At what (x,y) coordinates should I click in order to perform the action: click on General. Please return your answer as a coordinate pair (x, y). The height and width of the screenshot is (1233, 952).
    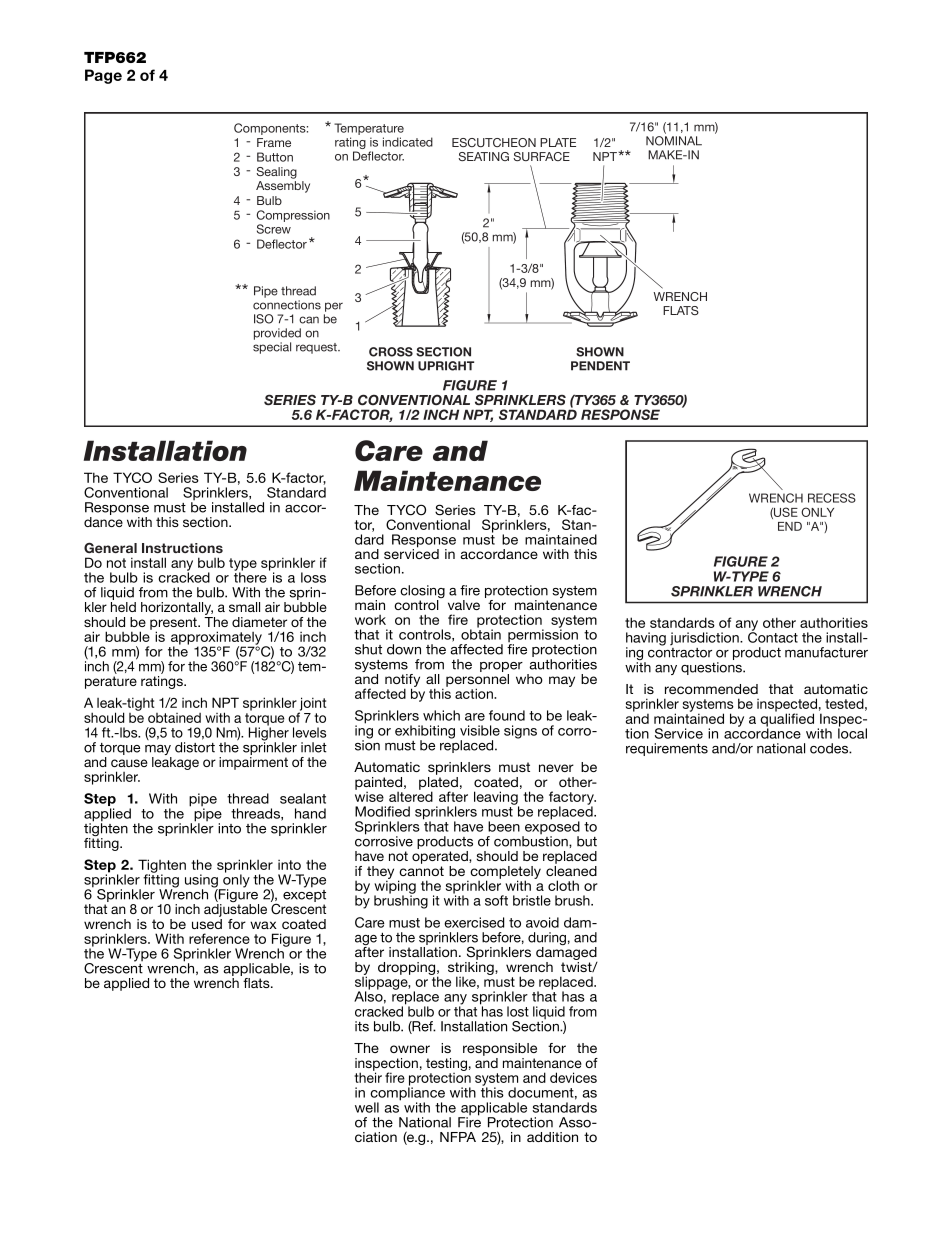
    Looking at the image, I should click on (110, 547).
